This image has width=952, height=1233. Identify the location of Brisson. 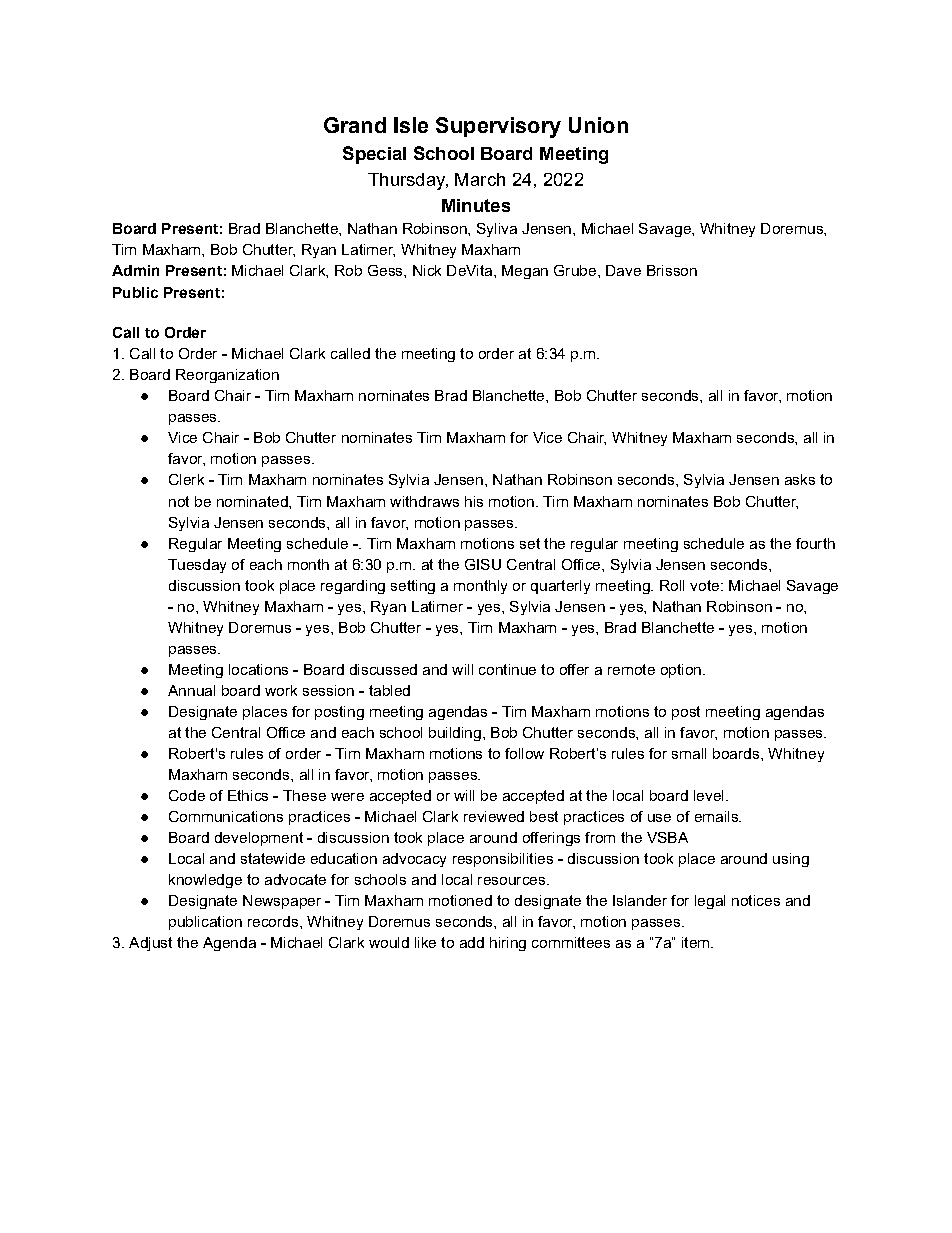
(672, 270).
